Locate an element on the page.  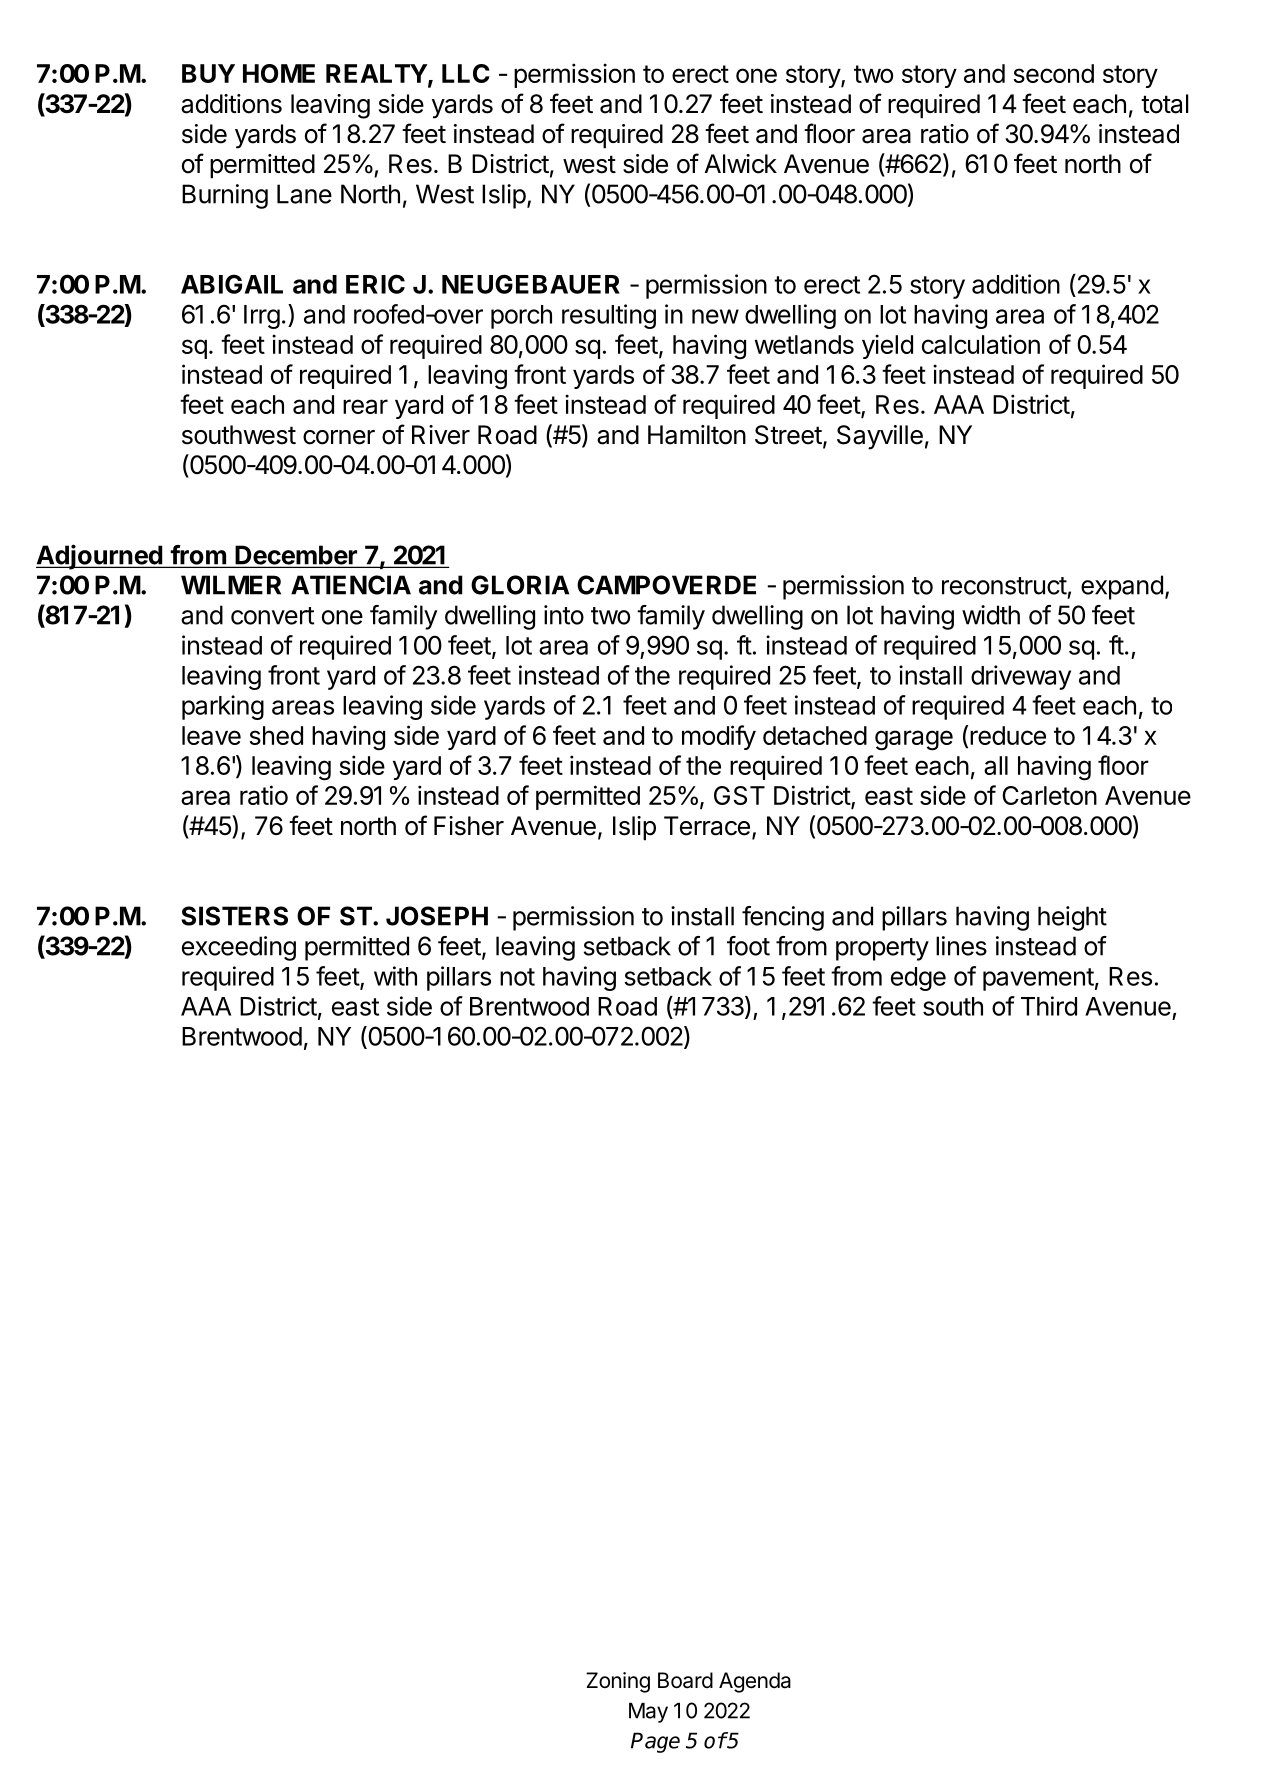
Zoning is located at coordinates (618, 1682).
